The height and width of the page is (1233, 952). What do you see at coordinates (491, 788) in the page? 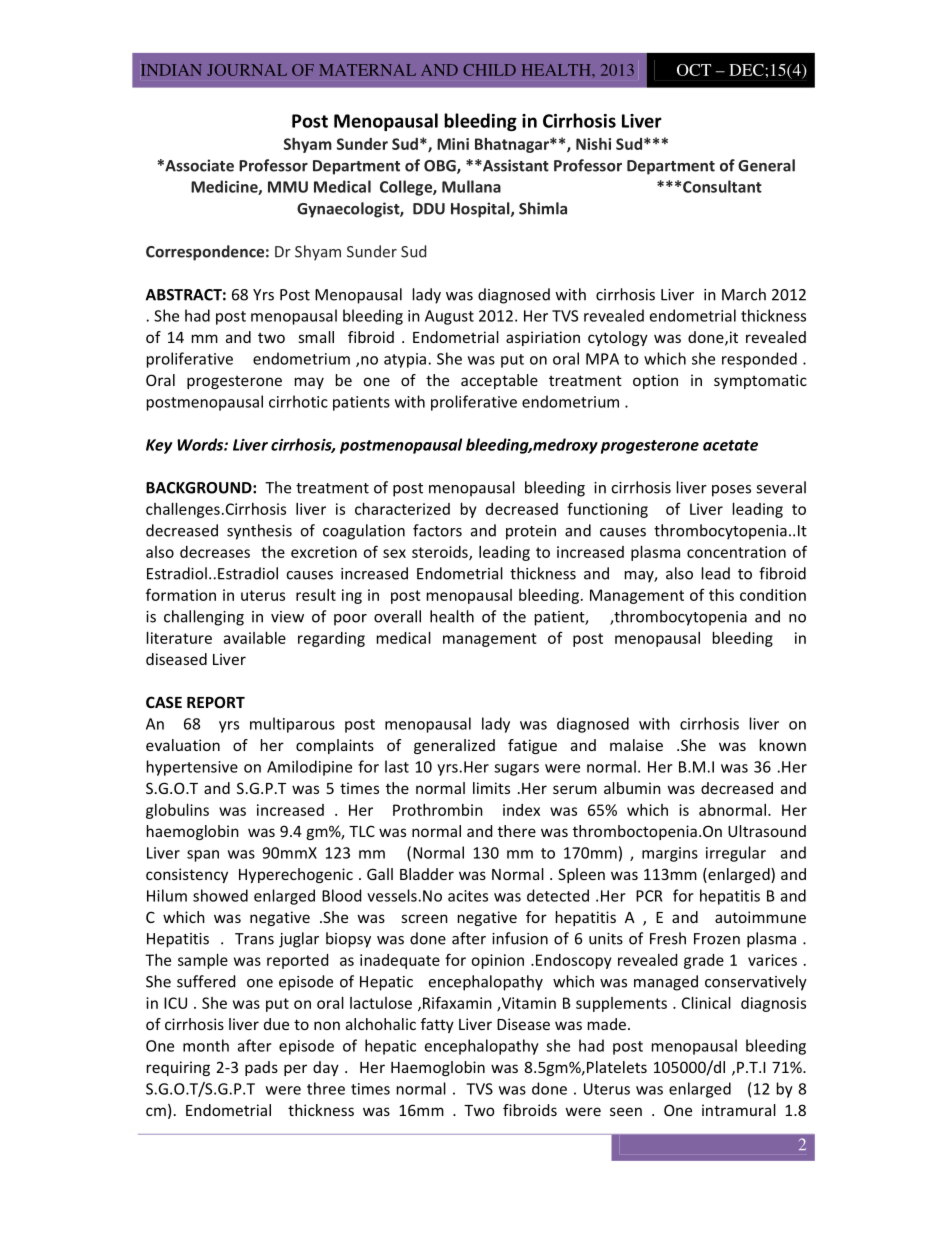
I see `limits` at bounding box center [491, 788].
